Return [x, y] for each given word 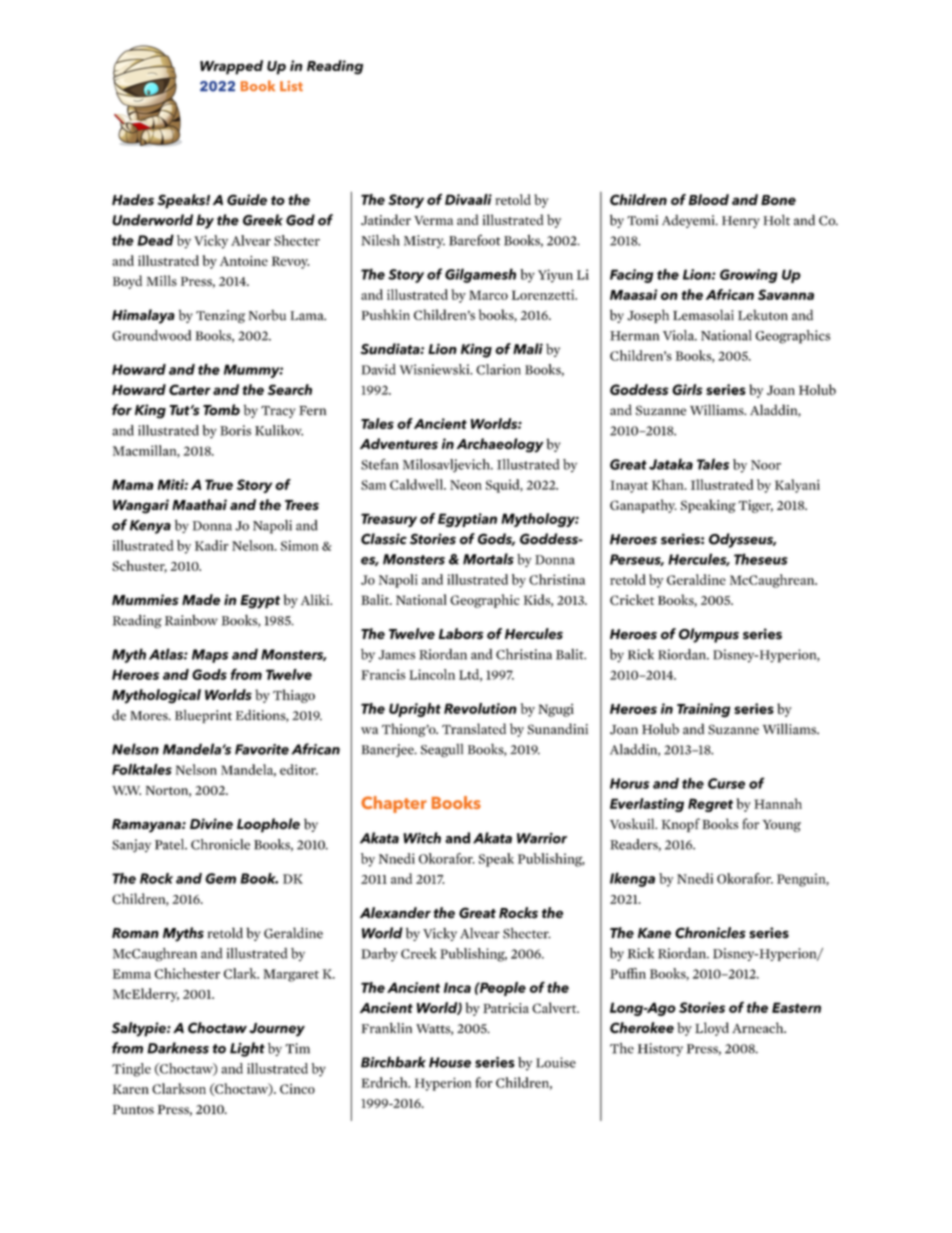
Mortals [488, 559]
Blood [709, 199]
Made [201, 599]
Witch [422, 838]
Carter [190, 389]
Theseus [761, 559]
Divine [211, 824]
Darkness [178, 1048]
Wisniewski [435, 369]
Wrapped [231, 67]
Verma [433, 220]
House [450, 1062]
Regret [710, 805]
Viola [680, 335]
